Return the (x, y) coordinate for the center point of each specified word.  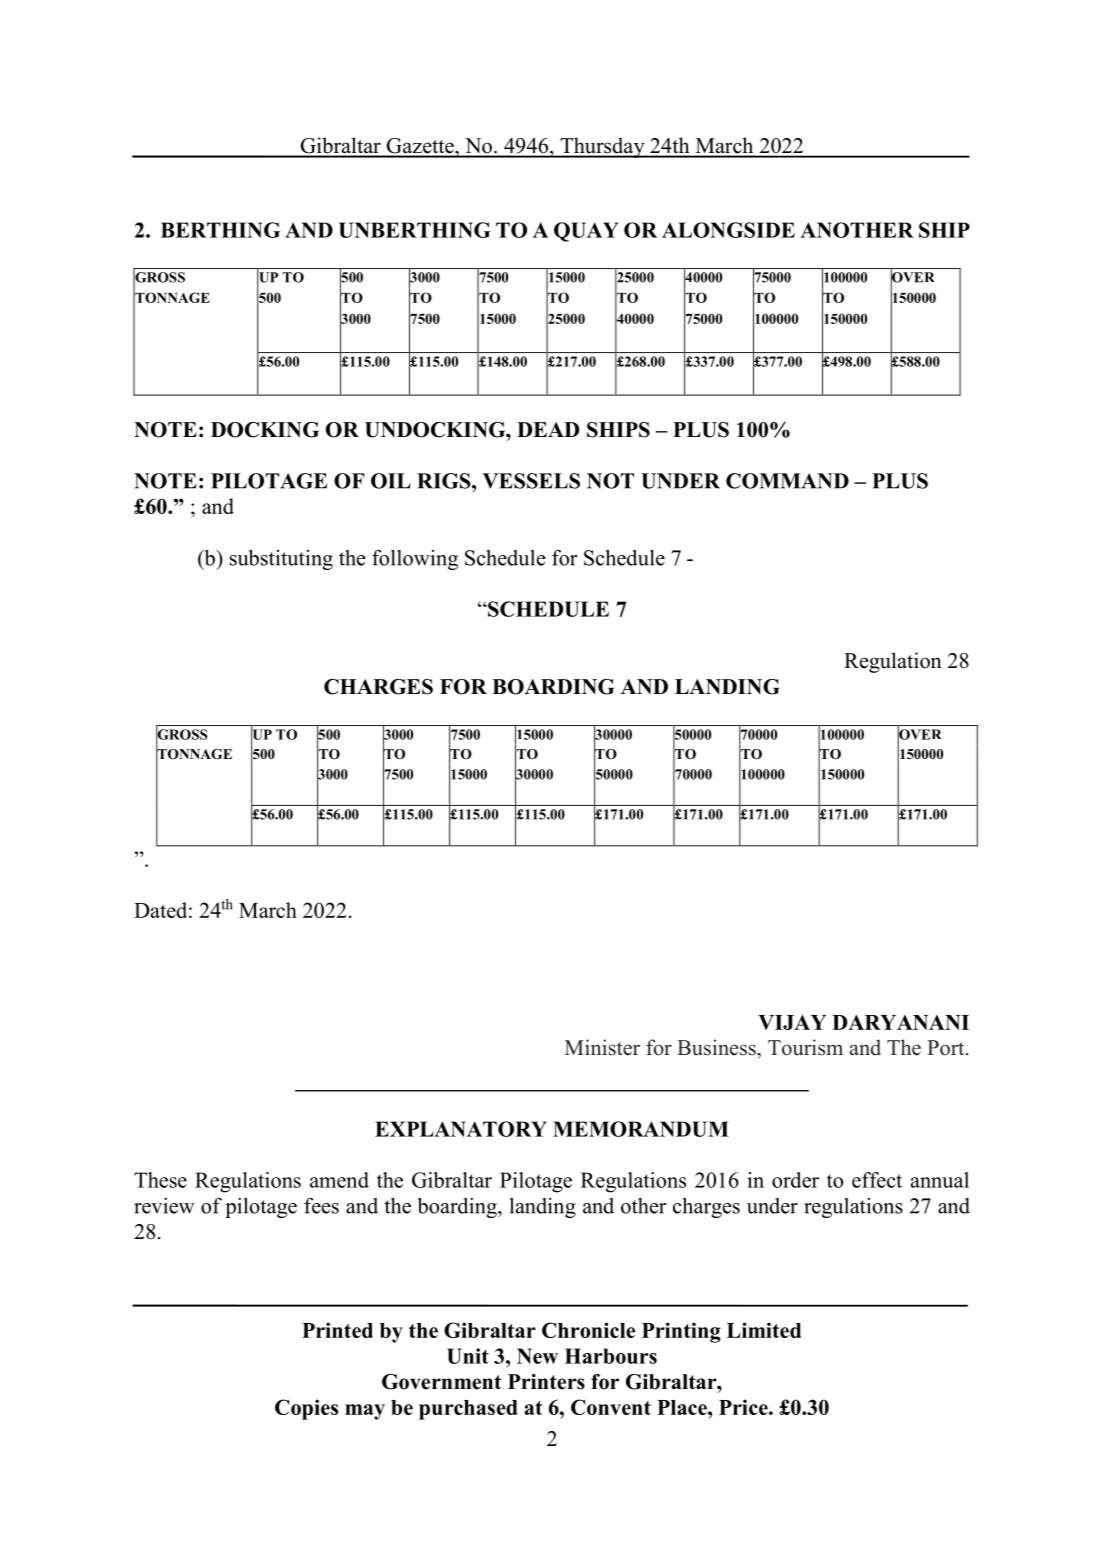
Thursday (602, 147)
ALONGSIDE (728, 230)
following (415, 559)
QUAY (586, 232)
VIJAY (792, 1022)
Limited (764, 1330)
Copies (306, 1409)
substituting (281, 559)
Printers (546, 1382)
